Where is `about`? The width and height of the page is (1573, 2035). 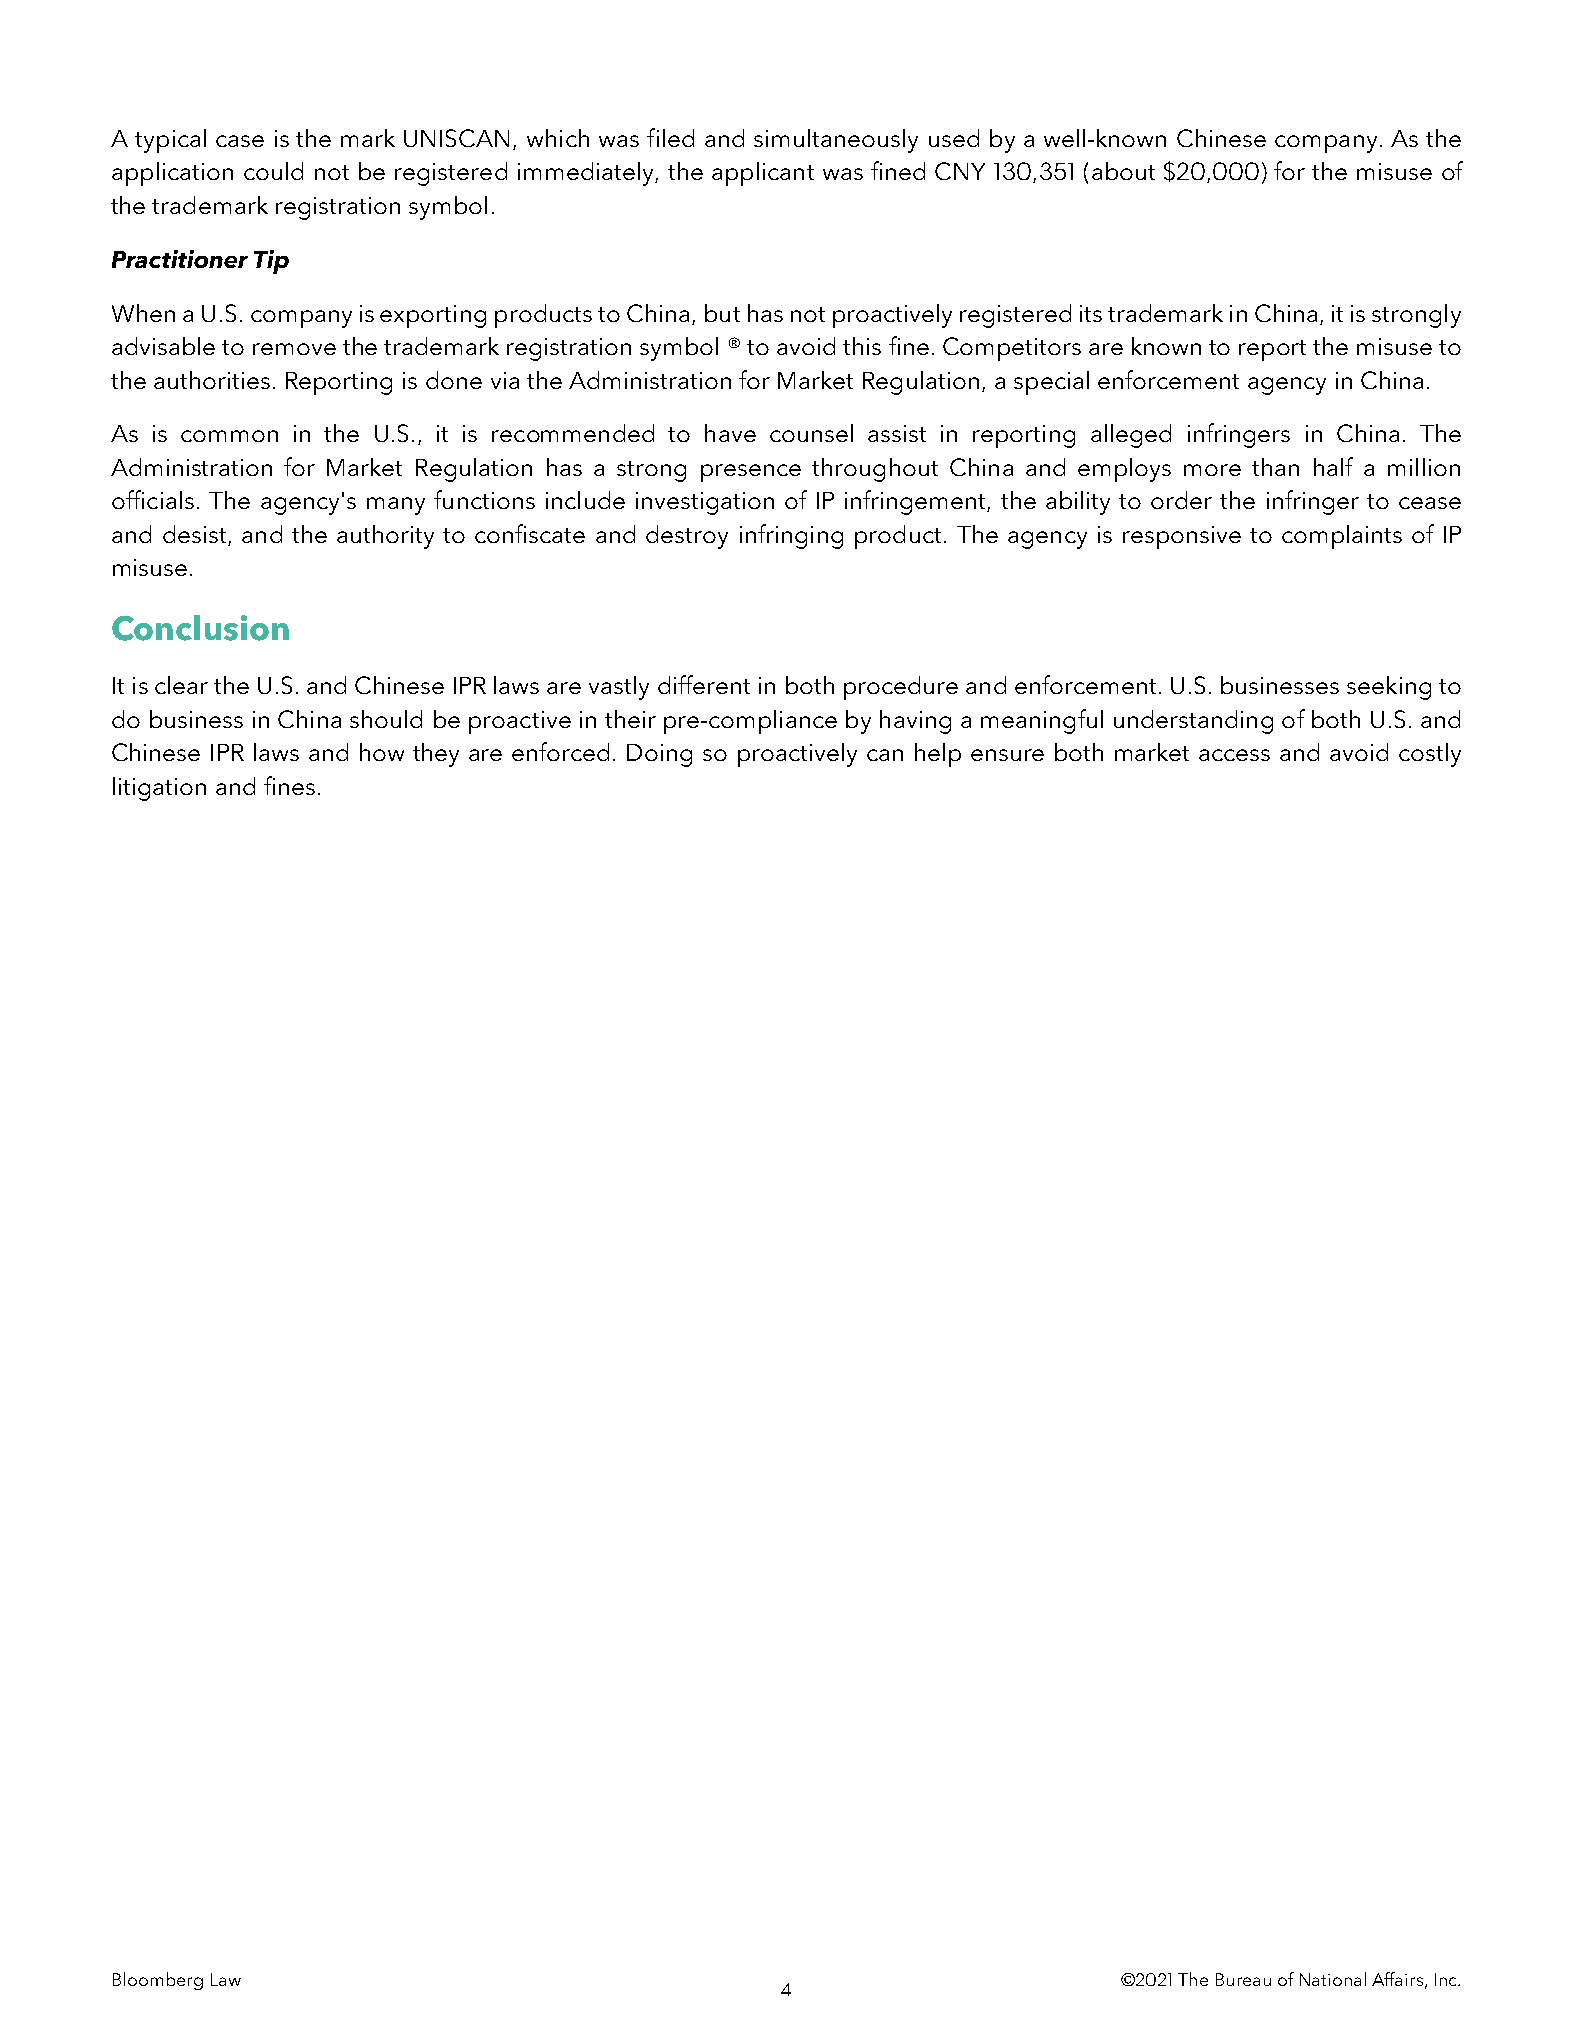
about is located at coordinates (1123, 171).
